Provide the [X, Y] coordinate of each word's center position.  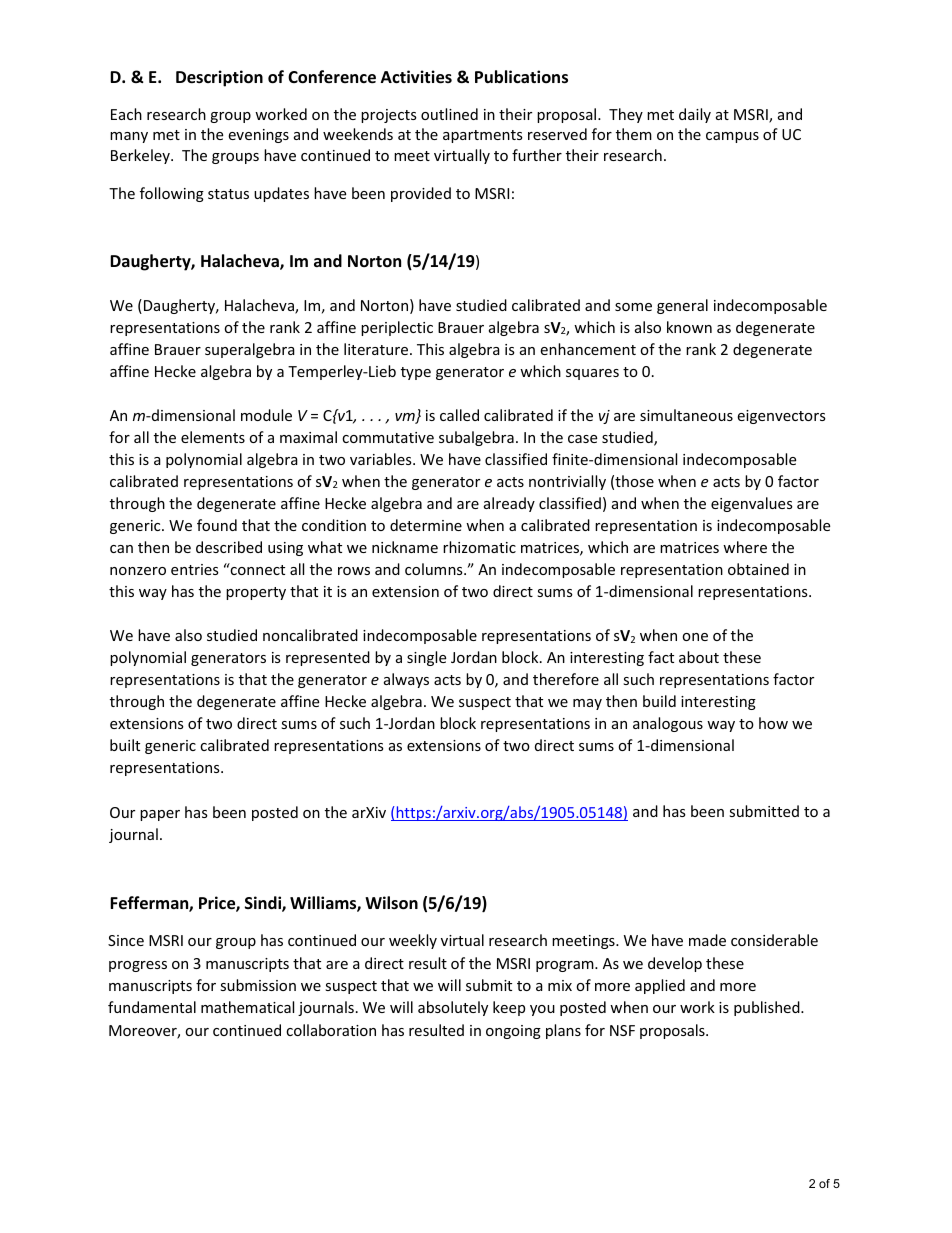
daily [695, 115]
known [689, 327]
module [266, 415]
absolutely [453, 1008]
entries [195, 569]
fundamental [152, 1007]
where [745, 547]
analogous [668, 724]
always [406, 680]
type [416, 373]
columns [435, 569]
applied [660, 986]
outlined [449, 114]
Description [219, 78]
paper [160, 815]
